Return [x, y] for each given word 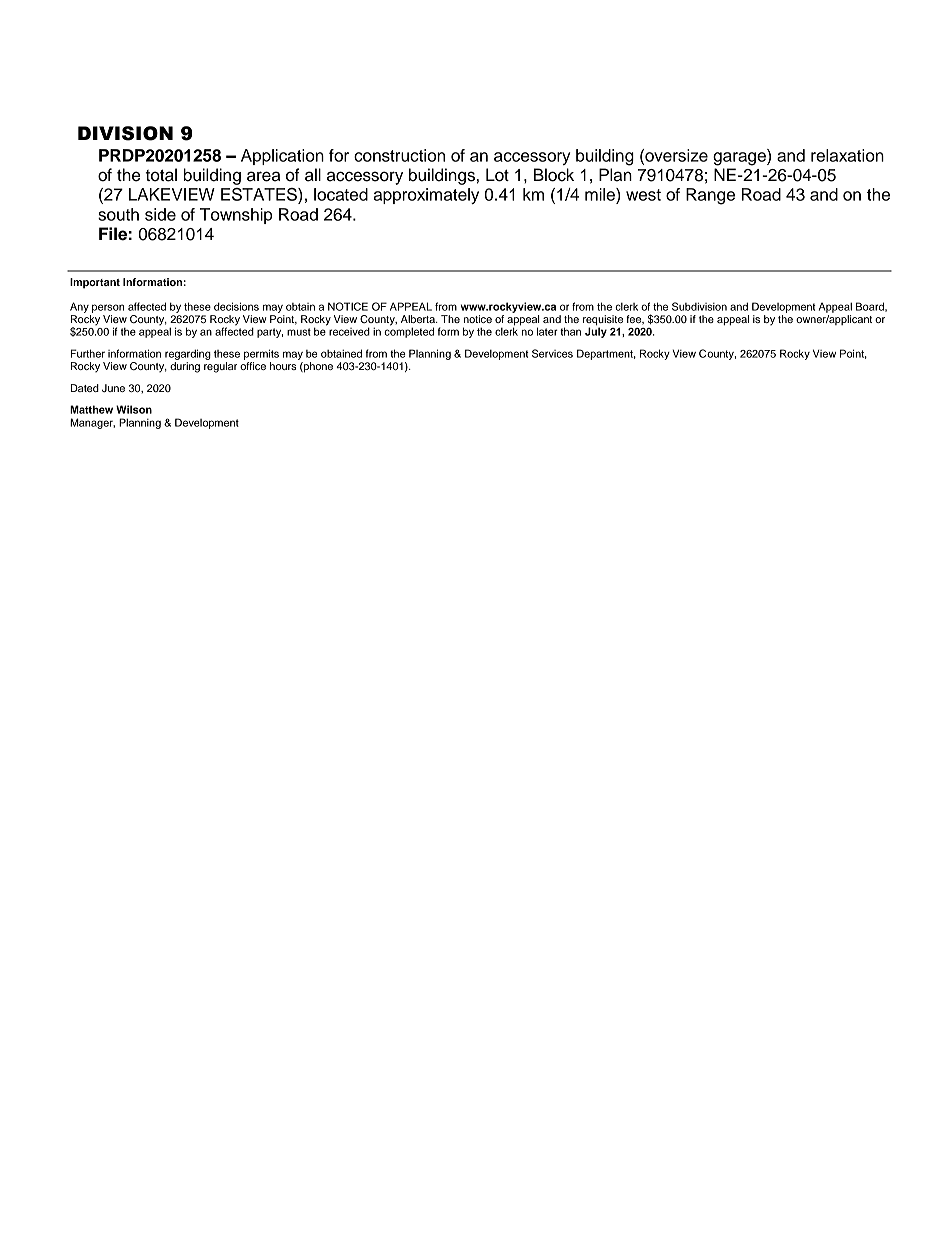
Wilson [134, 409]
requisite [603, 321]
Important [95, 283]
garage [740, 159]
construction [399, 155]
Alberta [419, 319]
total [161, 175]
